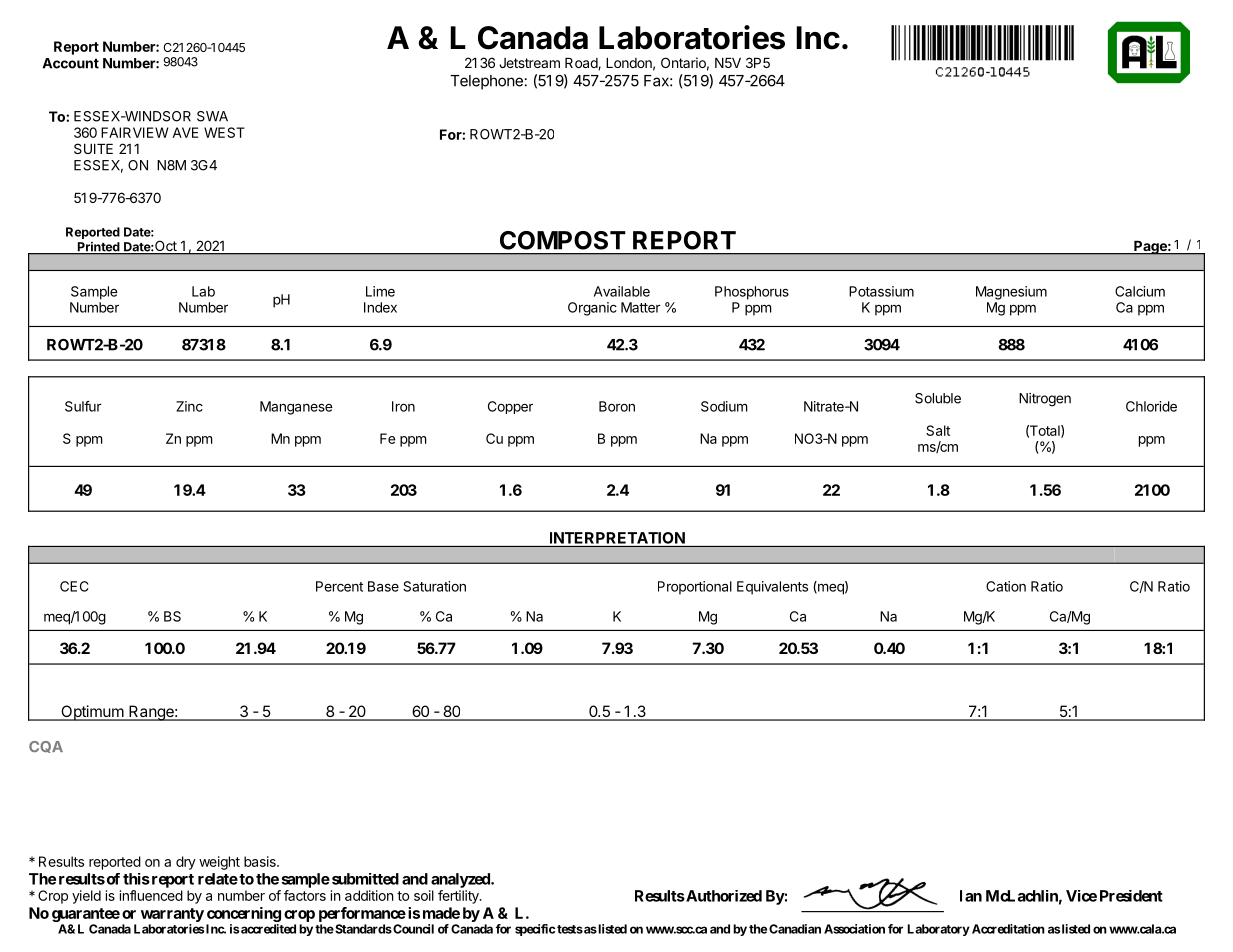 The height and width of the image is (952, 1233). I want to click on Magnesium, so click(1011, 293).
